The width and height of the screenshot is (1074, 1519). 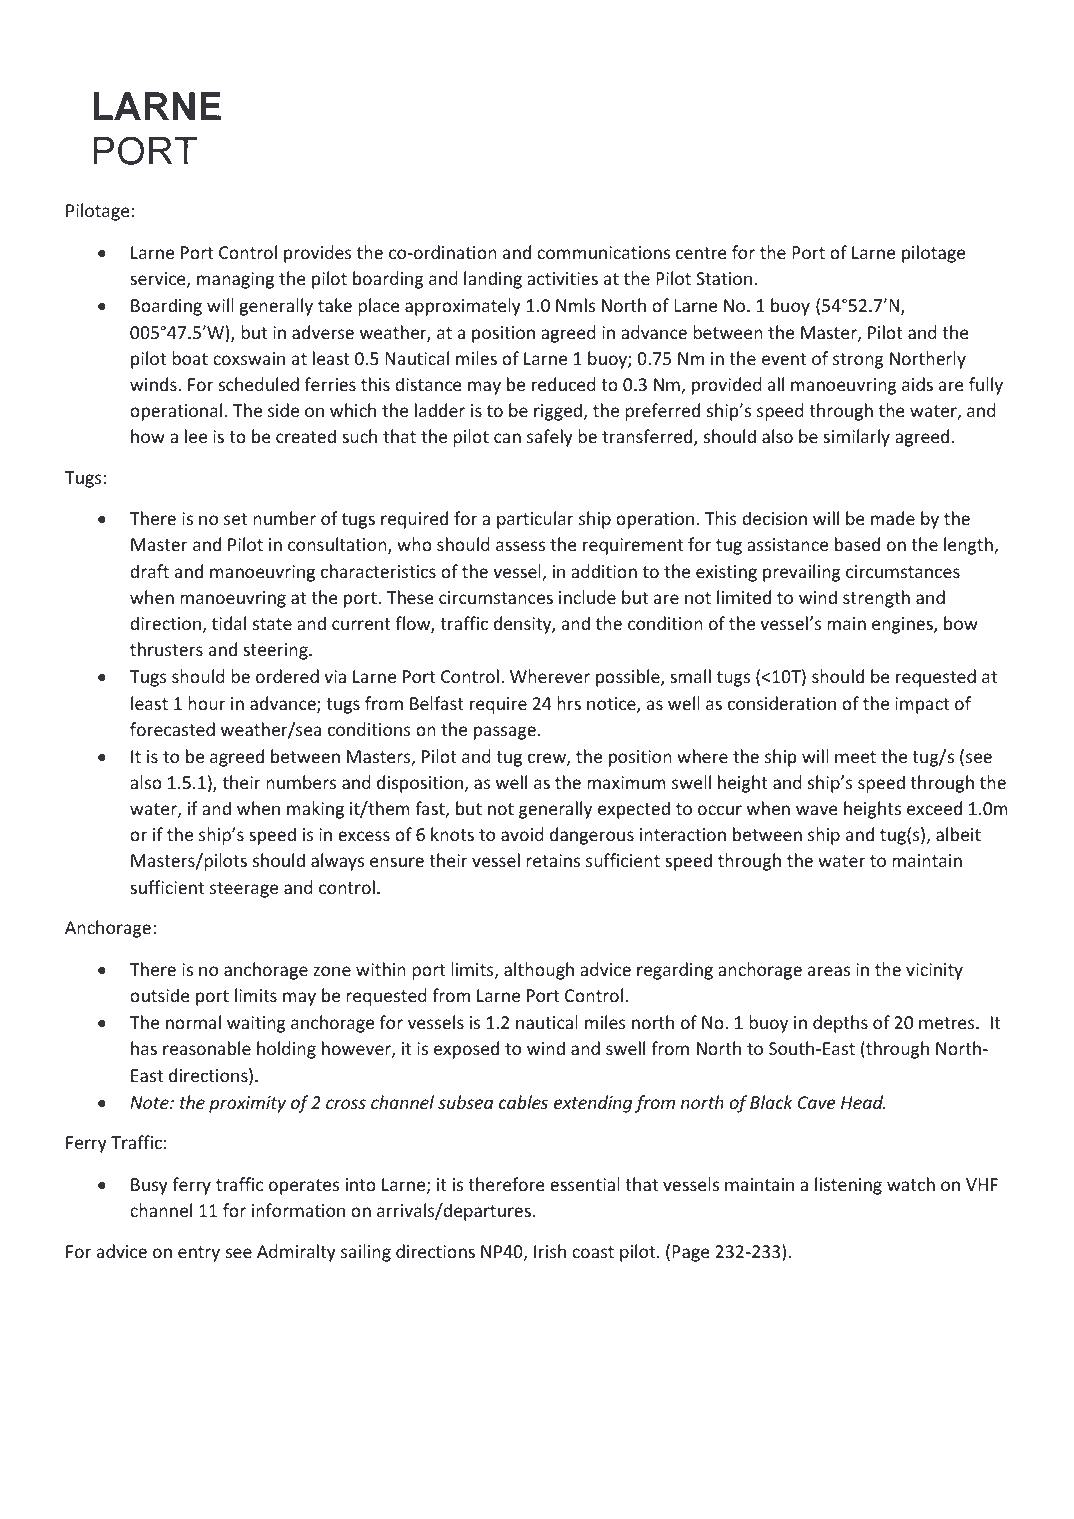 I want to click on forecasted, so click(x=172, y=729).
